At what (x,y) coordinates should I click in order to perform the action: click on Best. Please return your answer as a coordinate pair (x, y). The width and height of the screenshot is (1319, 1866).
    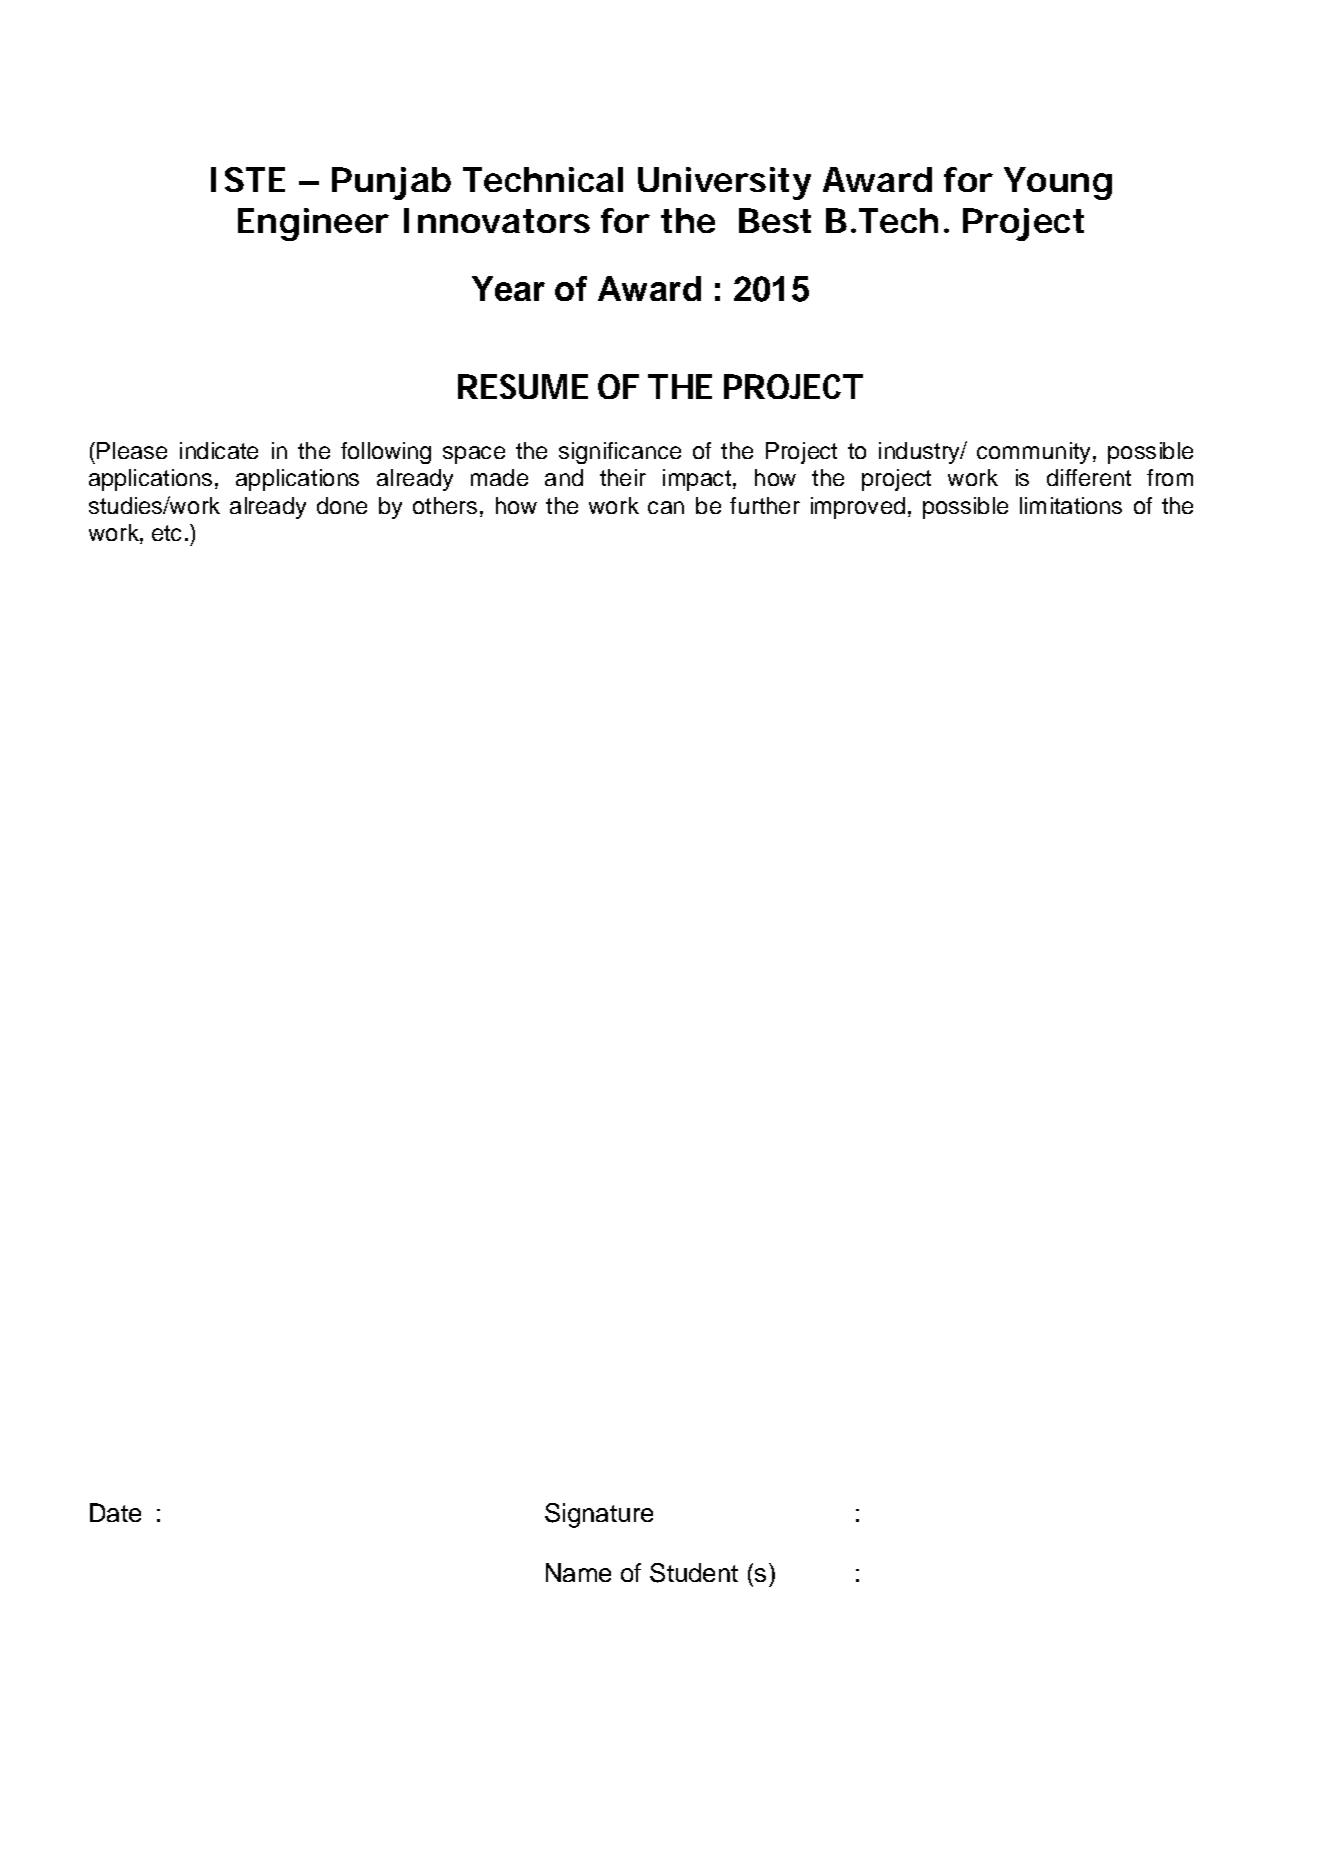
    Looking at the image, I should click on (775, 220).
